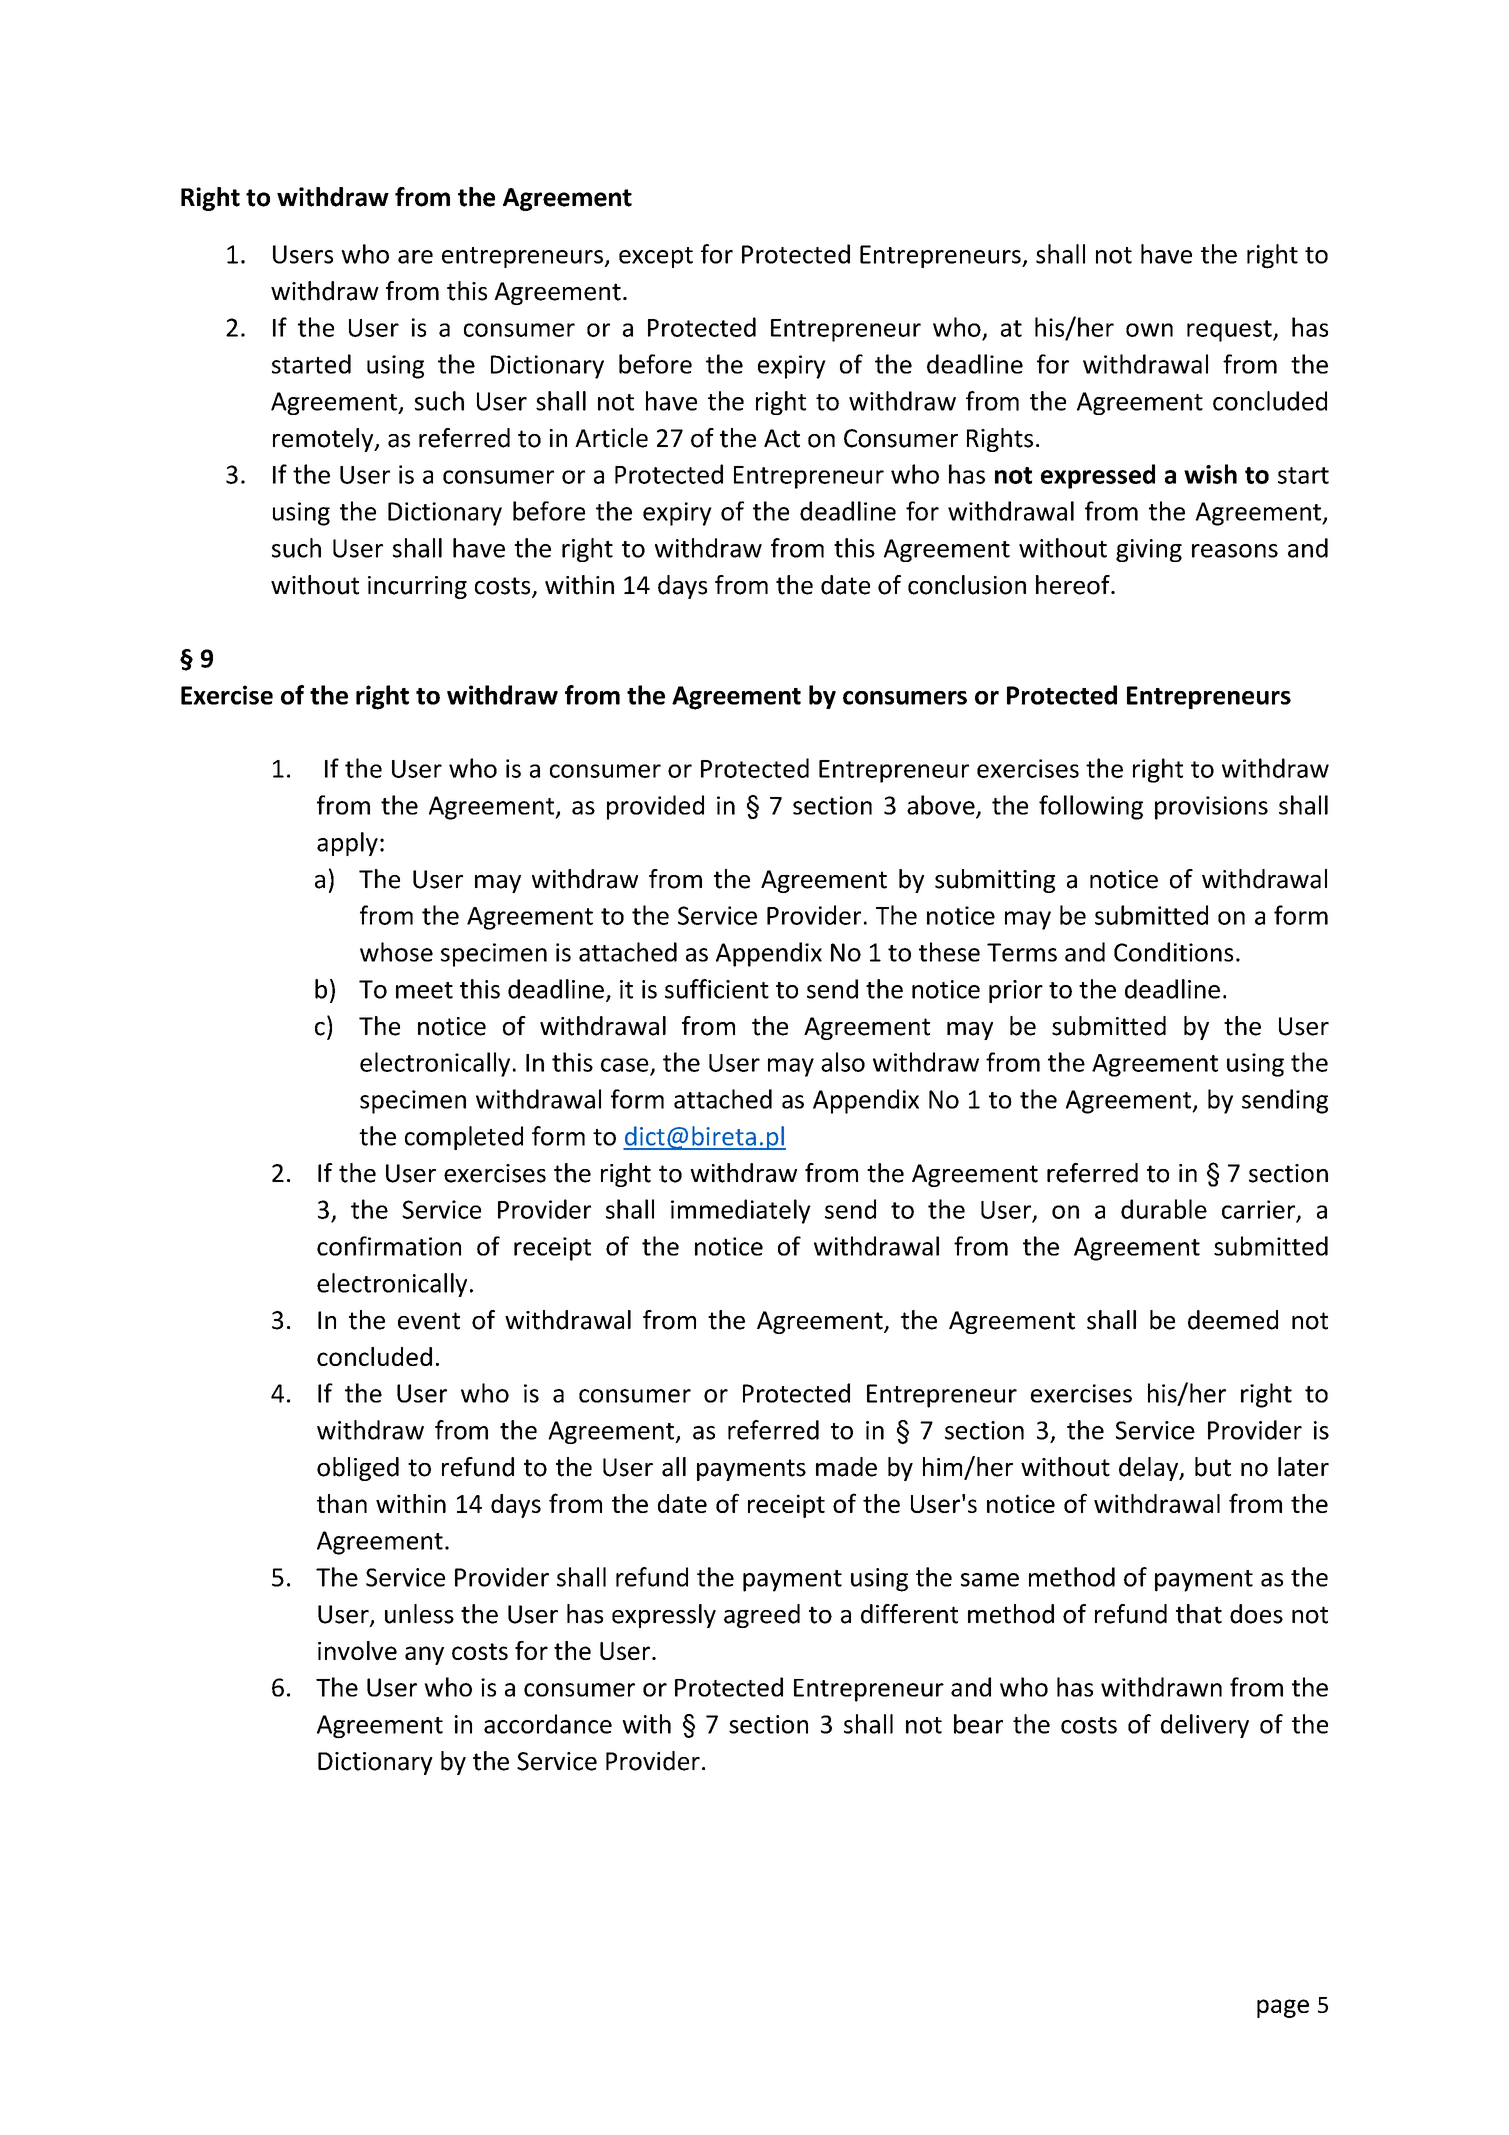  I want to click on also, so click(843, 1062).
